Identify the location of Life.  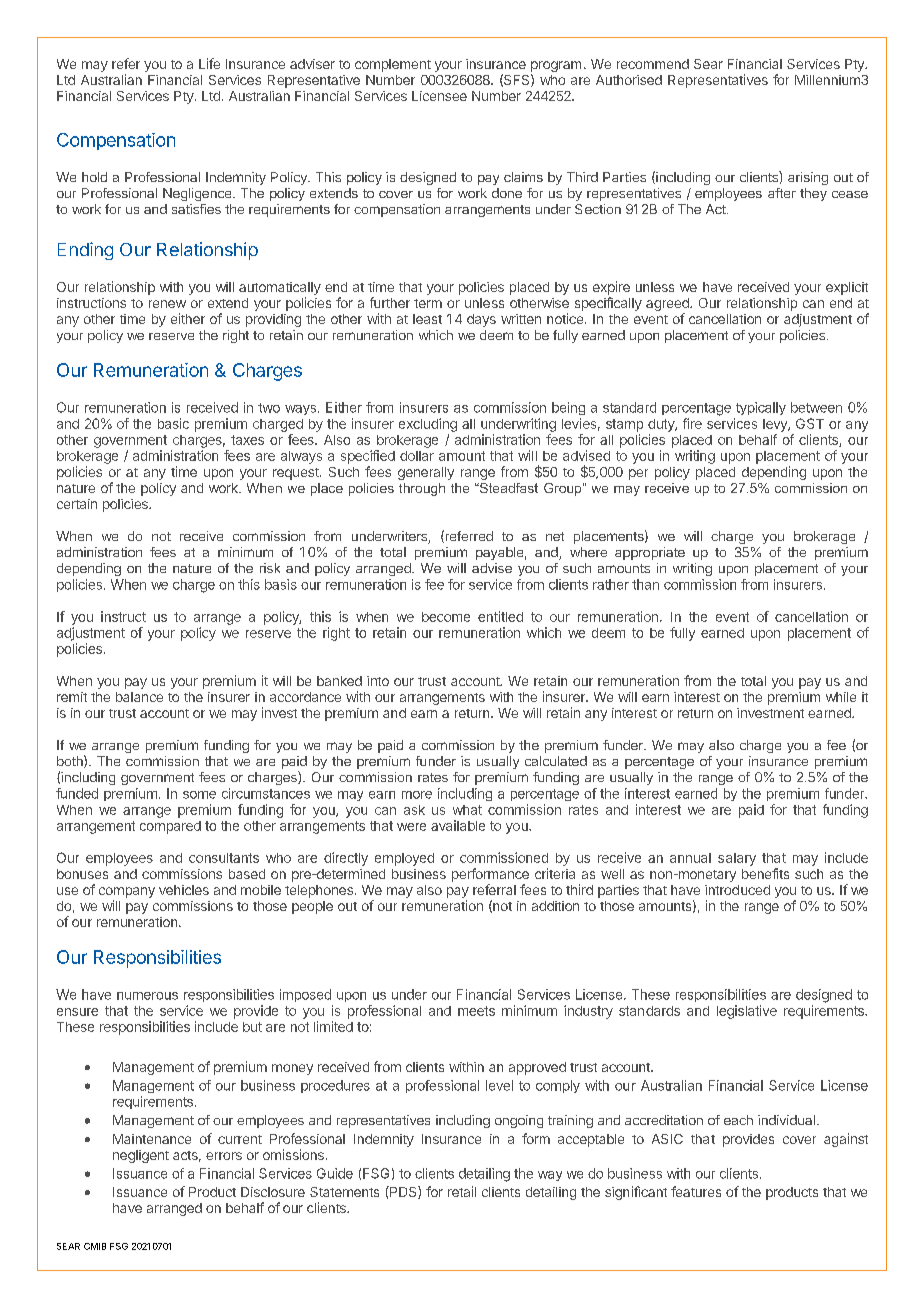
(209, 63).
